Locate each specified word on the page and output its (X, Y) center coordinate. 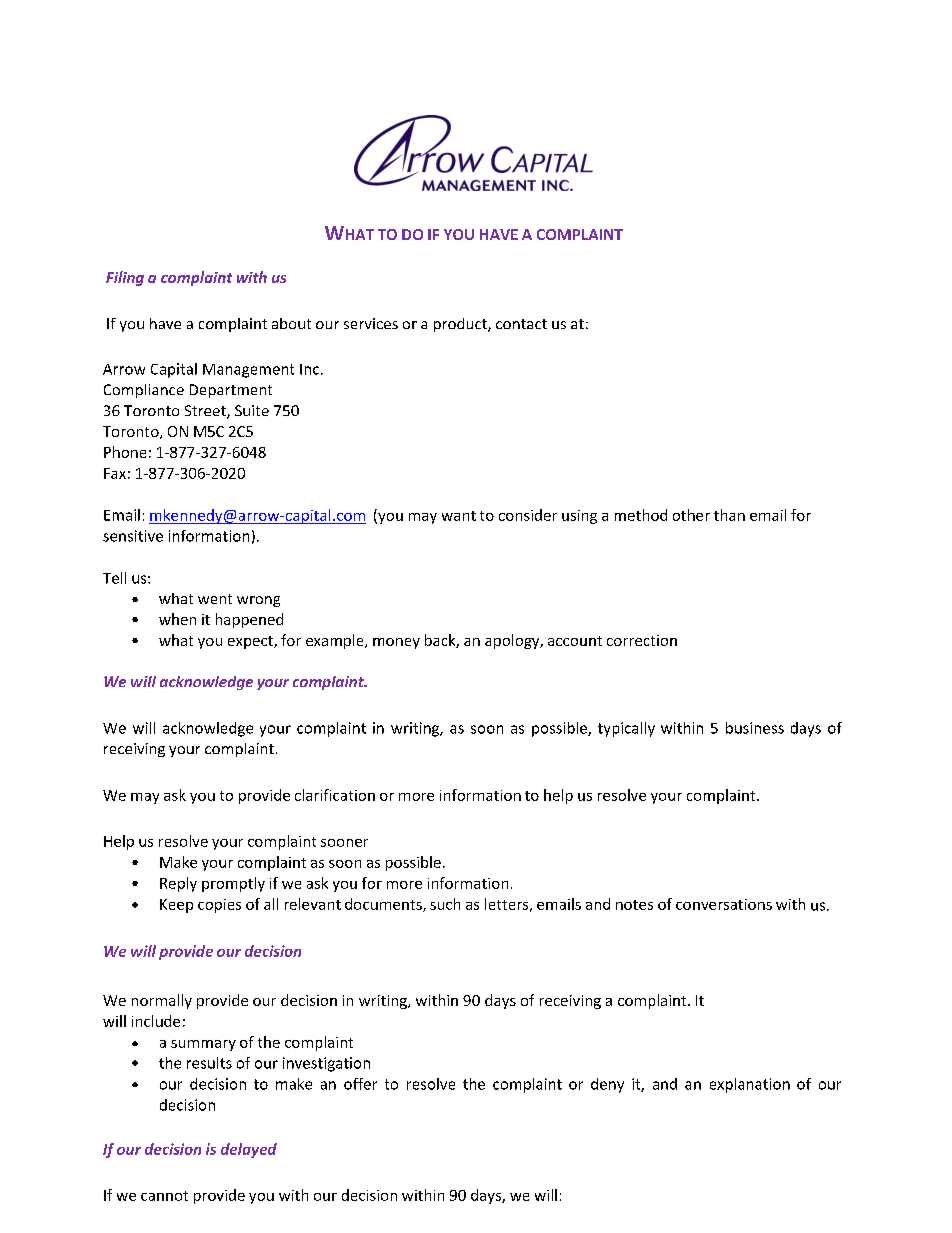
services (371, 323)
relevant (313, 904)
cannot (164, 1196)
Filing (125, 278)
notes (634, 905)
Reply (178, 884)
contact (521, 324)
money (396, 643)
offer (360, 1084)
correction (642, 640)
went (215, 599)
